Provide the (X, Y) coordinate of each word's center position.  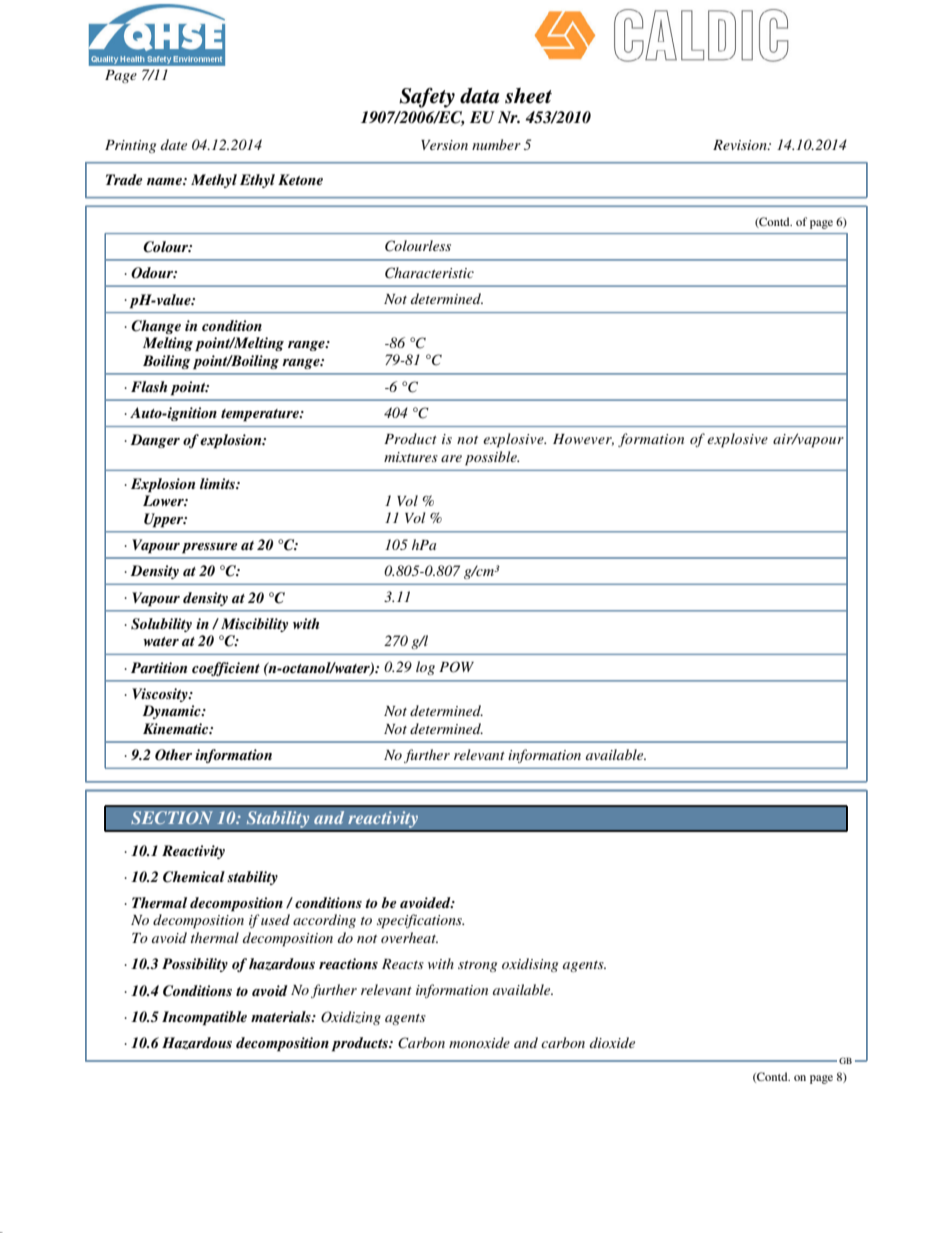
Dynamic (172, 712)
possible (492, 458)
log (425, 668)
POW (456, 667)
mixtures (411, 457)
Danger (155, 441)
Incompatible (204, 1018)
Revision (741, 145)
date (174, 144)
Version (444, 145)
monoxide (479, 1042)
